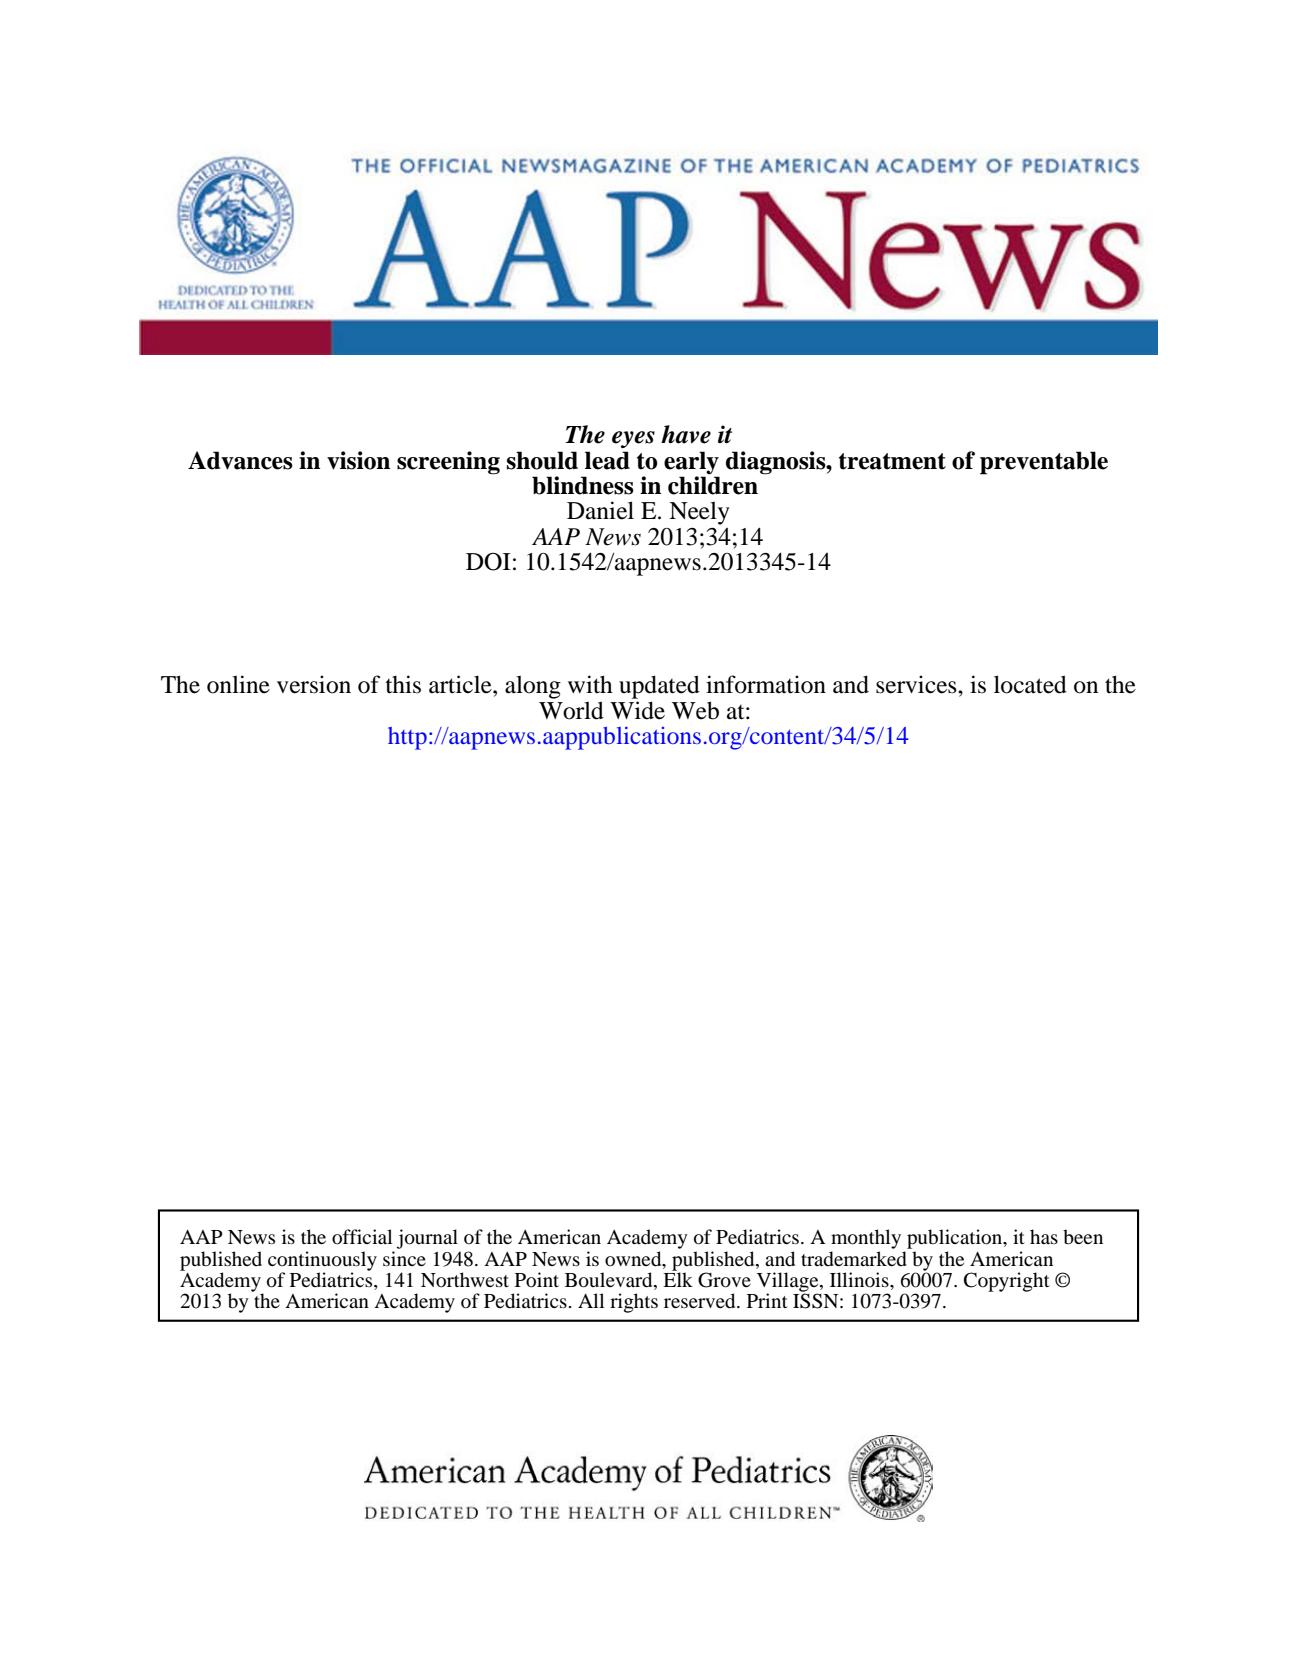 This image has width=1297, height=1679. Describe the element at coordinates (691, 463) in the image. I see `early` at that location.
